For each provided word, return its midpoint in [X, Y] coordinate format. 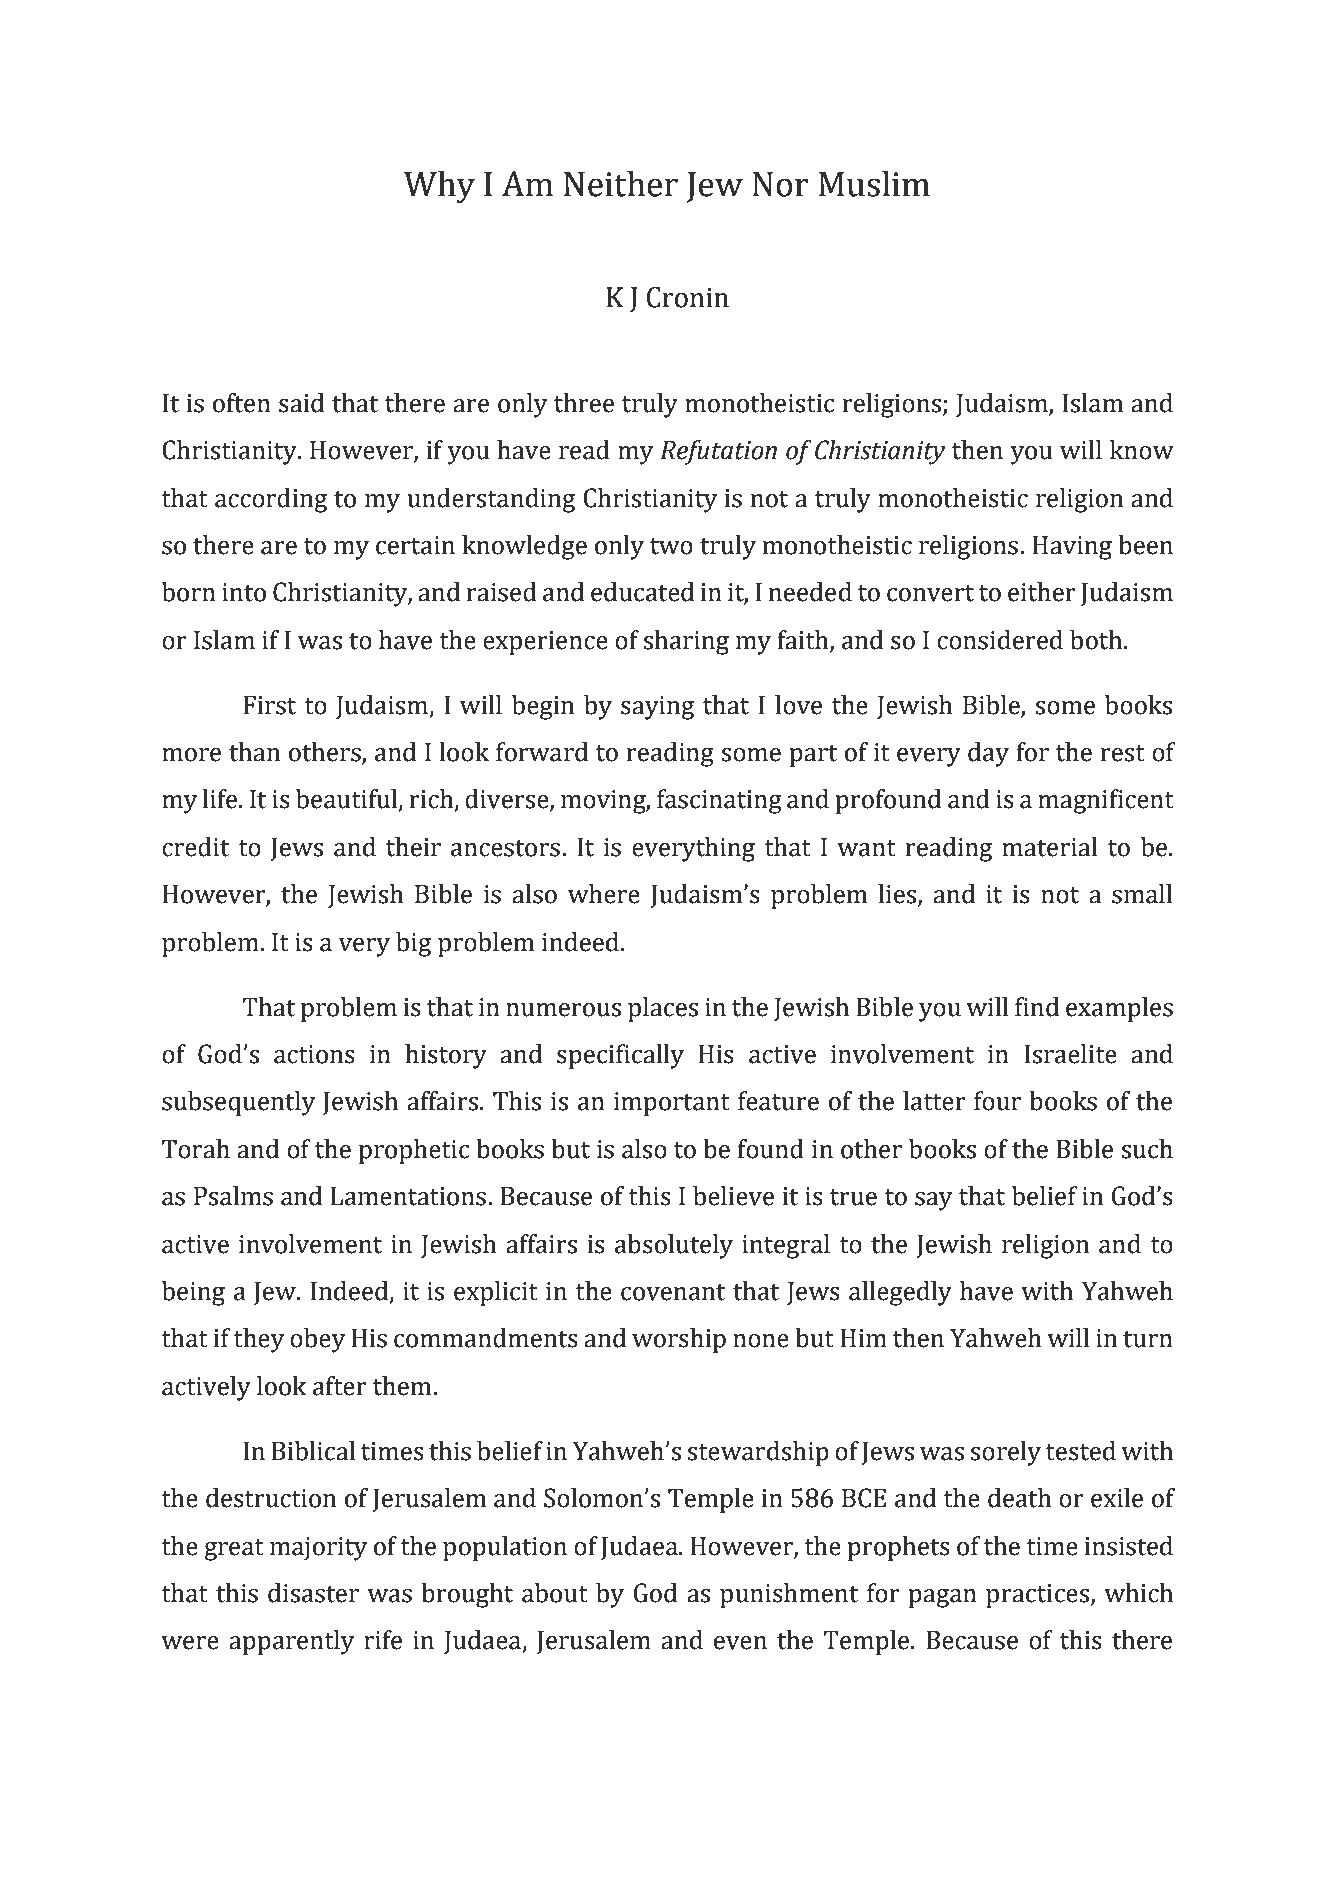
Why [439, 187]
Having [1072, 548]
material [1050, 847]
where [604, 894]
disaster [313, 1593]
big [413, 944]
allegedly [900, 1293]
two [671, 546]
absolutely [674, 1246]
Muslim [874, 183]
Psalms [233, 1196]
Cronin [688, 297]
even [740, 1643]
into [244, 592]
